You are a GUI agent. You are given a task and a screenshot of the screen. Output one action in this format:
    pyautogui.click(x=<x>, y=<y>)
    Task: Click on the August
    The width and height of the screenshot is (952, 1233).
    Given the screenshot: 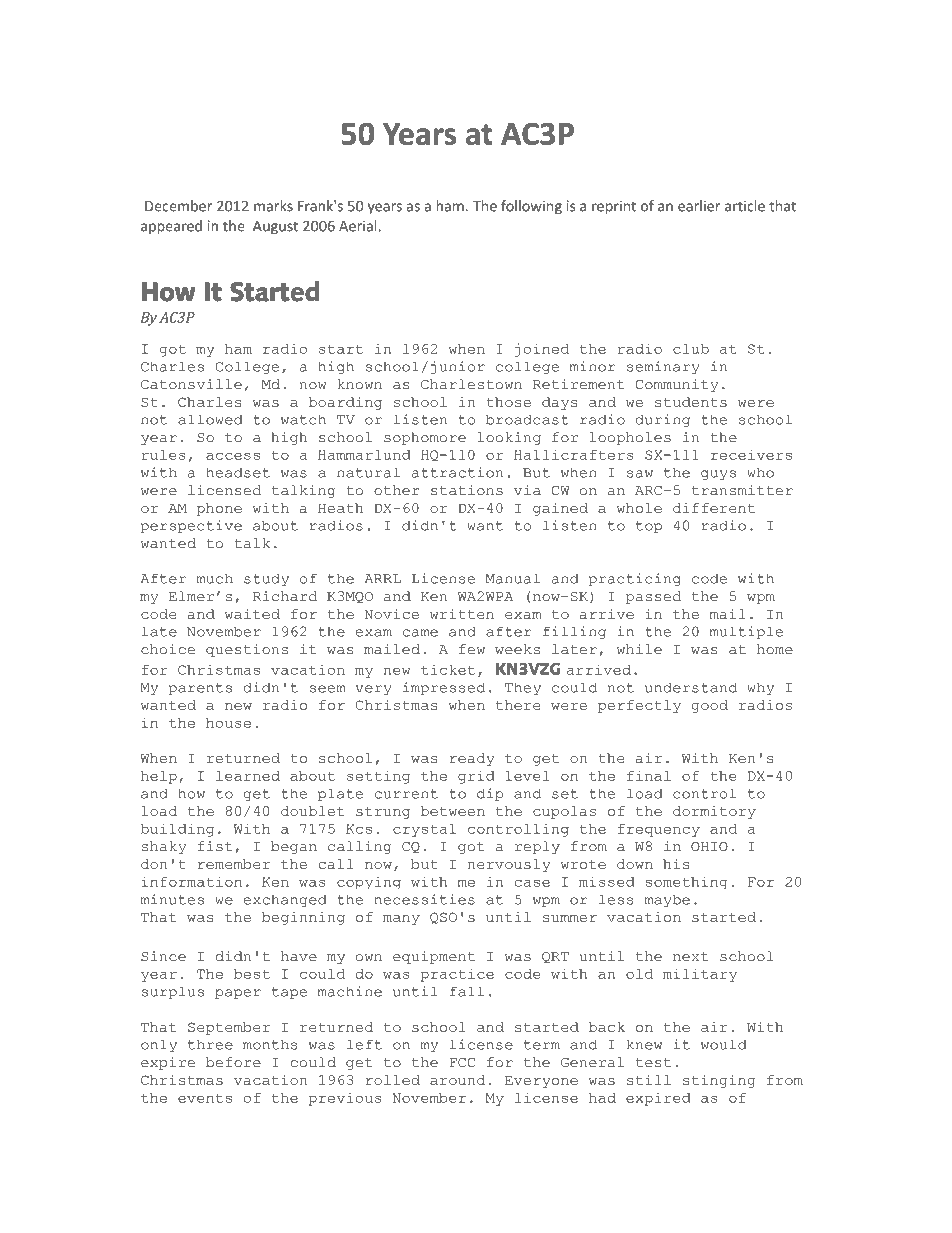 What is the action you would take?
    pyautogui.click(x=275, y=227)
